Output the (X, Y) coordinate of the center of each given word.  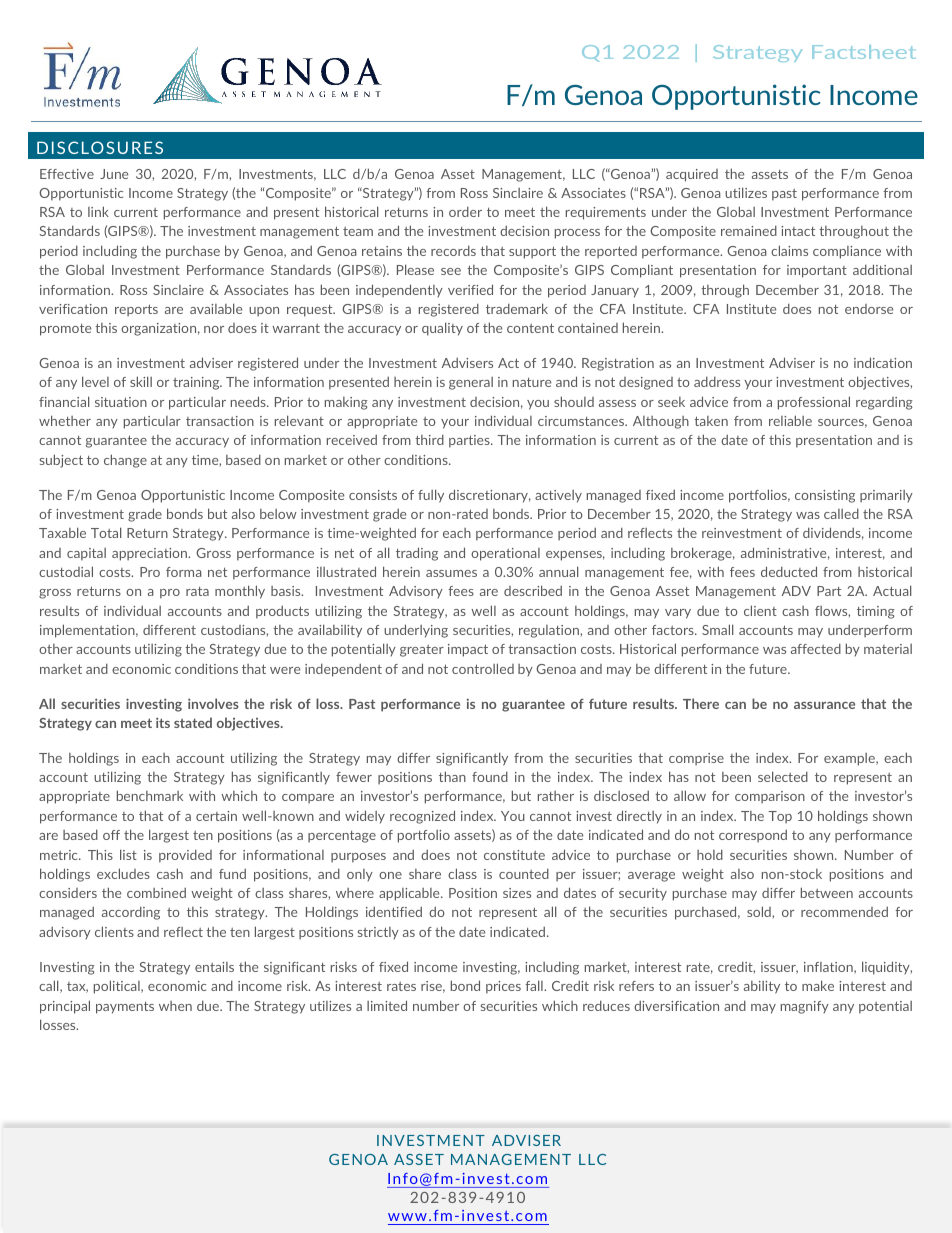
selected (783, 776)
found (490, 776)
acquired (692, 175)
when (175, 1006)
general (471, 383)
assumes (451, 573)
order (465, 211)
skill (141, 381)
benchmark (150, 795)
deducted (789, 571)
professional (814, 403)
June (114, 174)
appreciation (151, 554)
